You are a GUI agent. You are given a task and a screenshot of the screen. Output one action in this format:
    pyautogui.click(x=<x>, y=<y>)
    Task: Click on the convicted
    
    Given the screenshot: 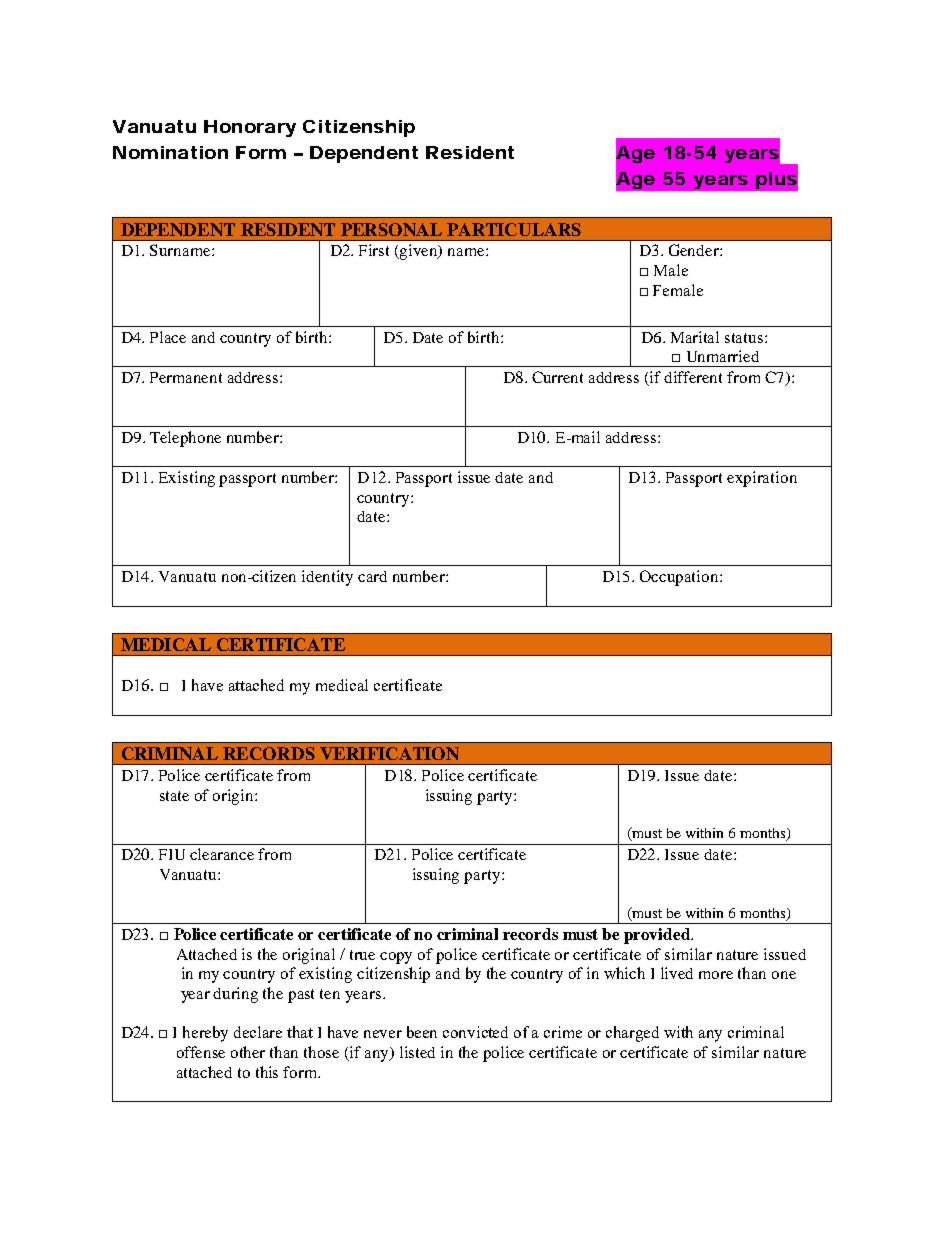 What is the action you would take?
    pyautogui.click(x=475, y=1032)
